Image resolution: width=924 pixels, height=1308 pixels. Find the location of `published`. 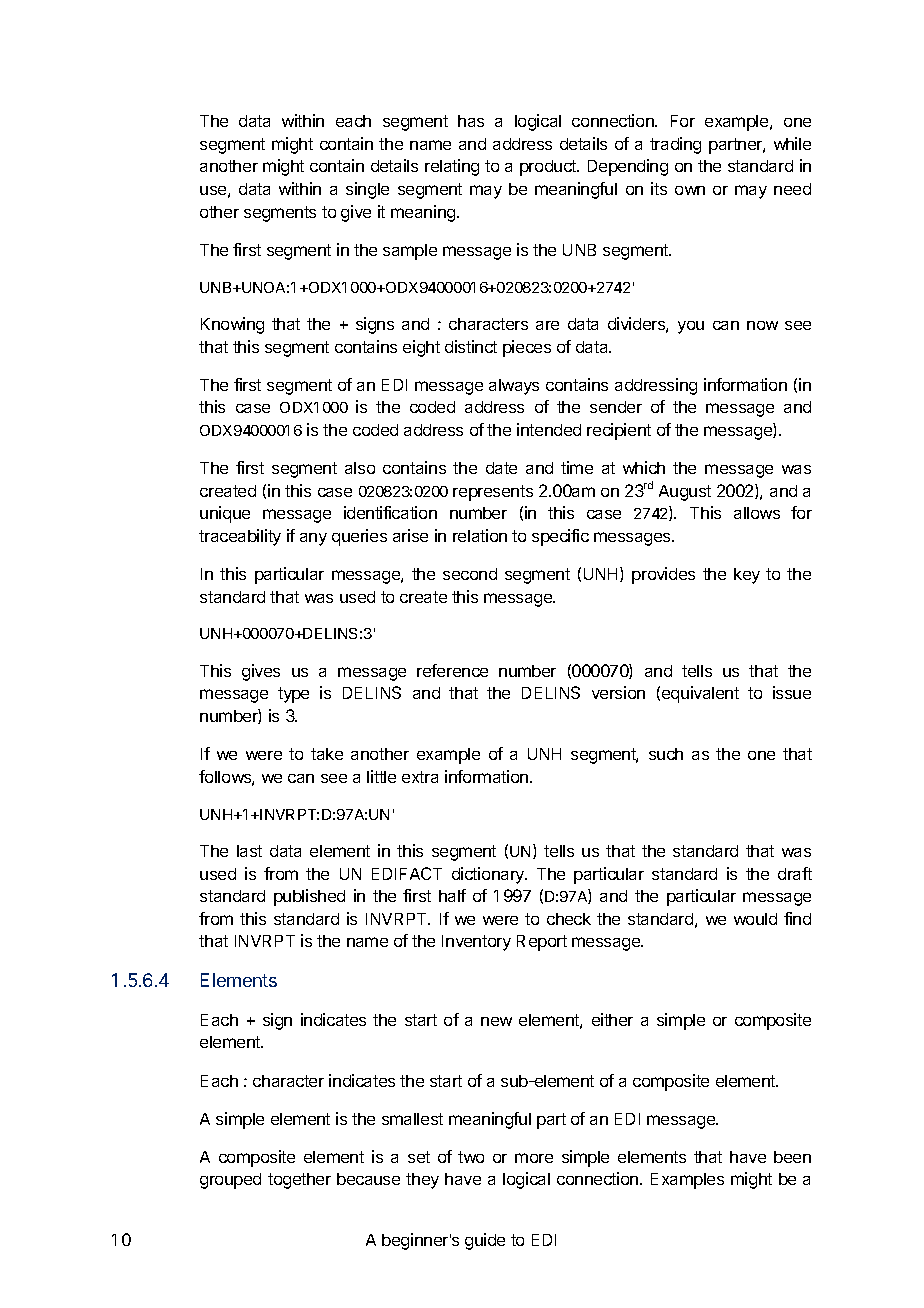

published is located at coordinates (309, 897).
